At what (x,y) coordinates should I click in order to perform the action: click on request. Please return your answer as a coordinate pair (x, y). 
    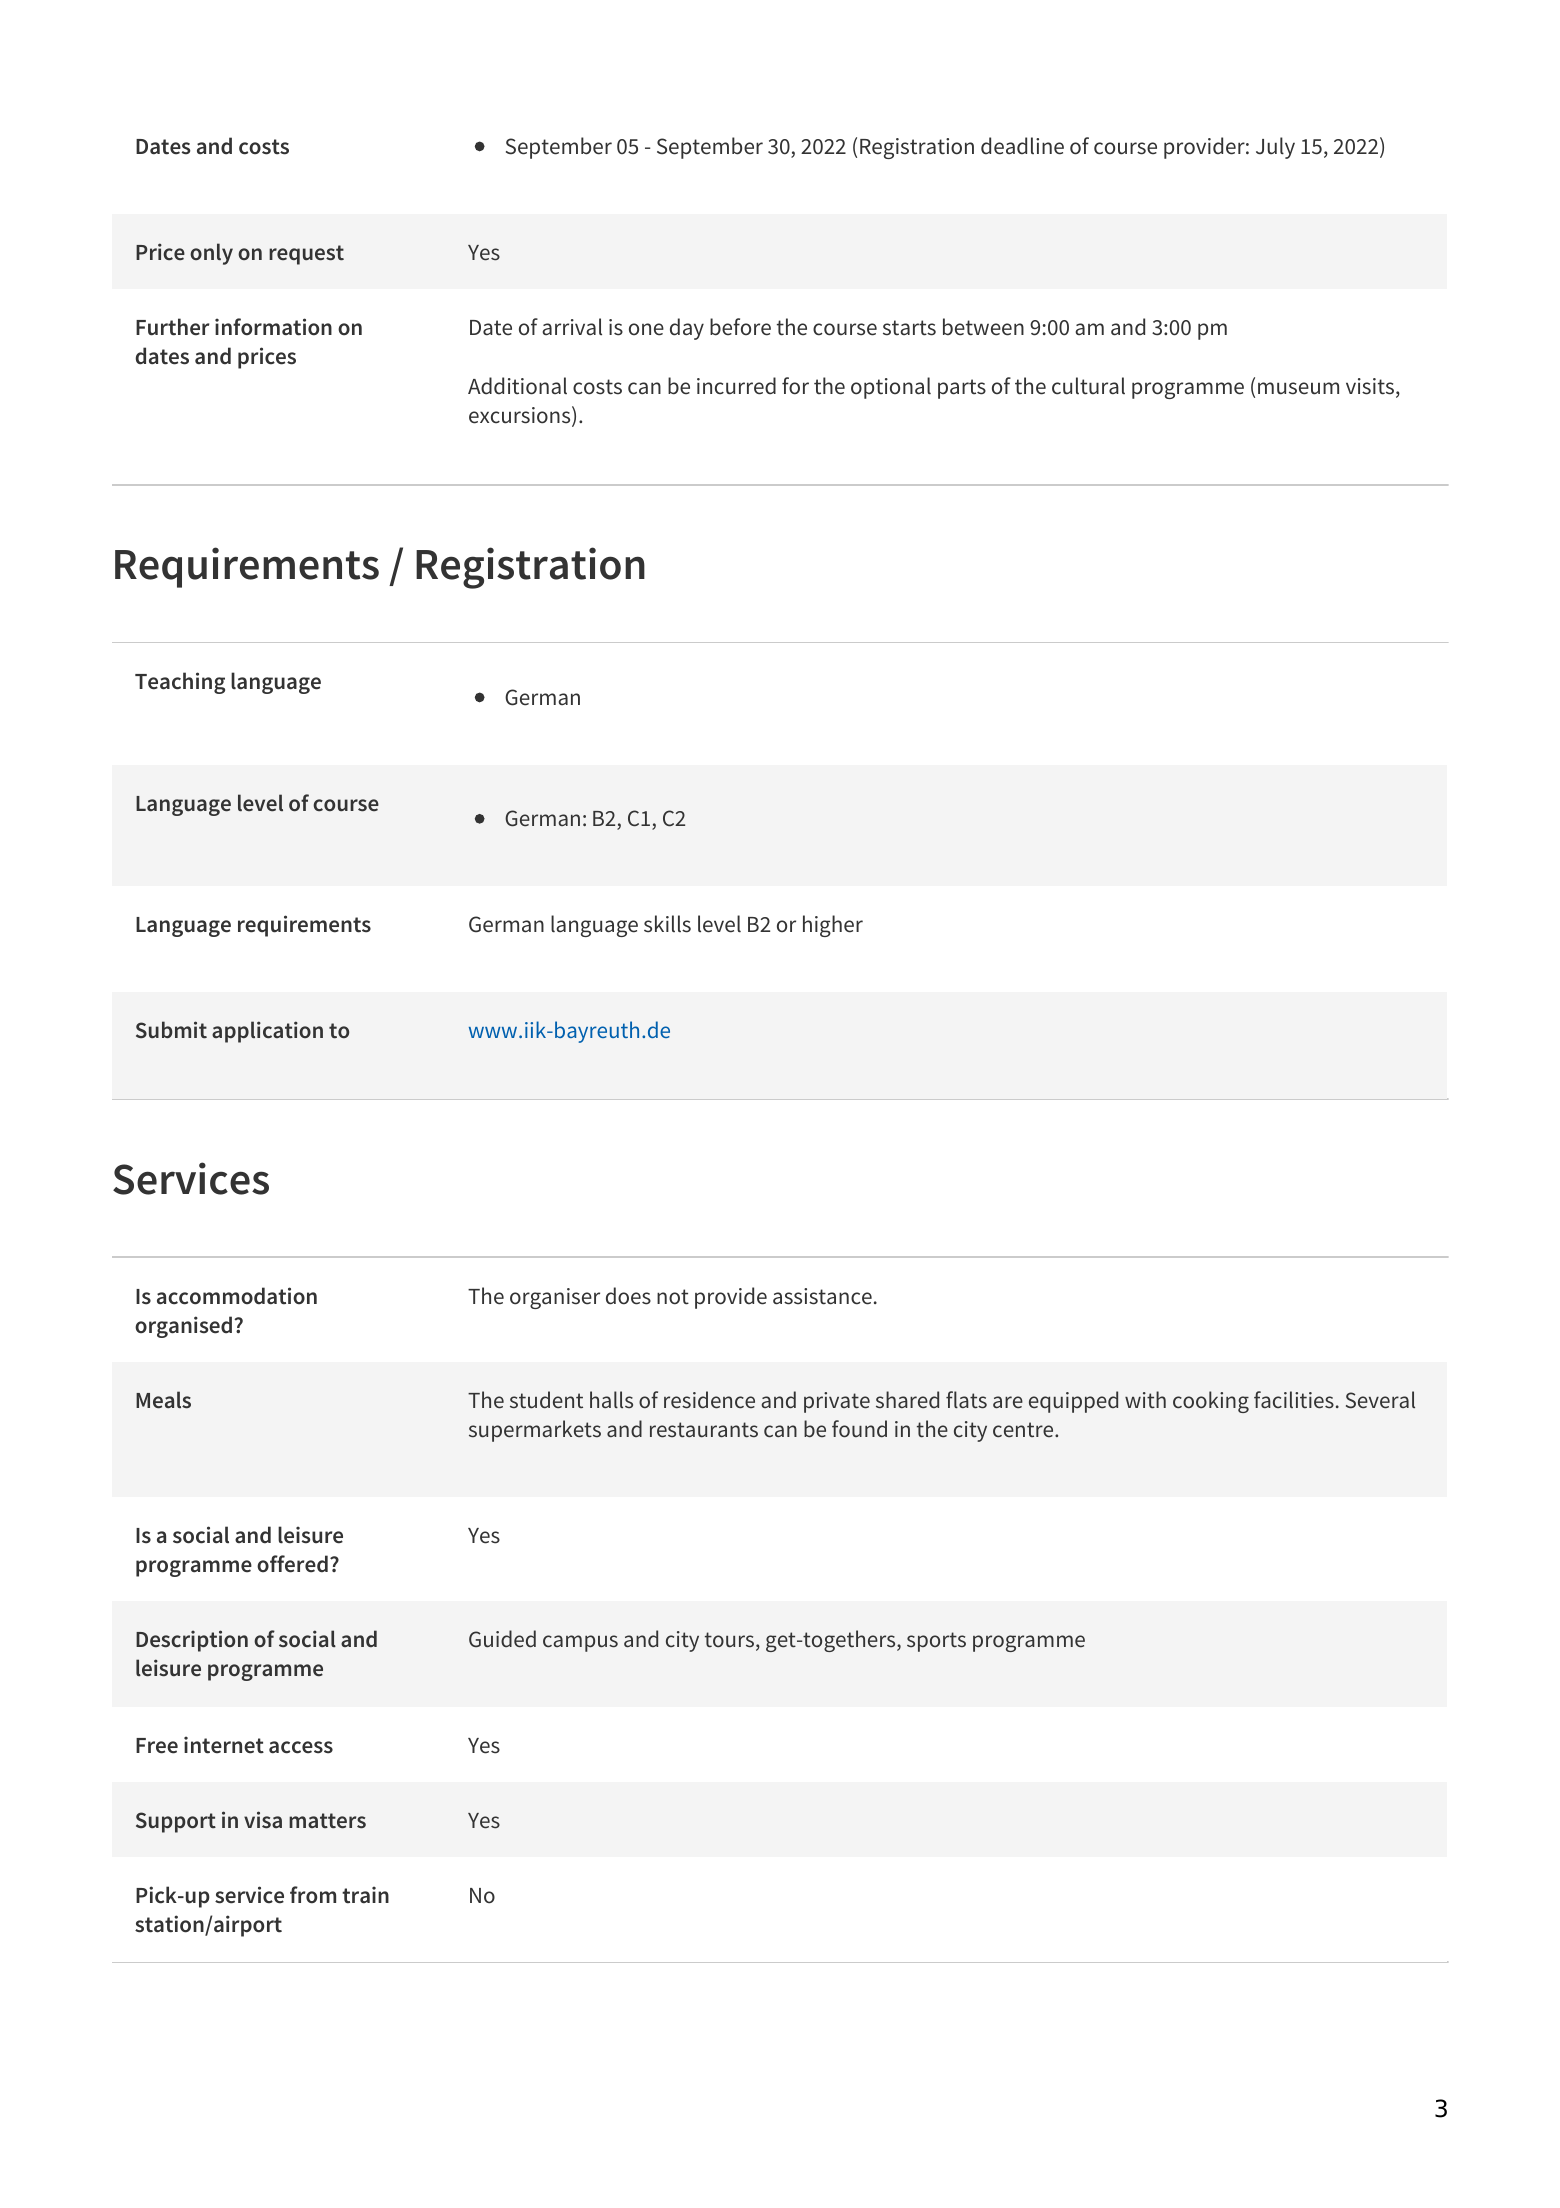
    Looking at the image, I should click on (306, 255).
